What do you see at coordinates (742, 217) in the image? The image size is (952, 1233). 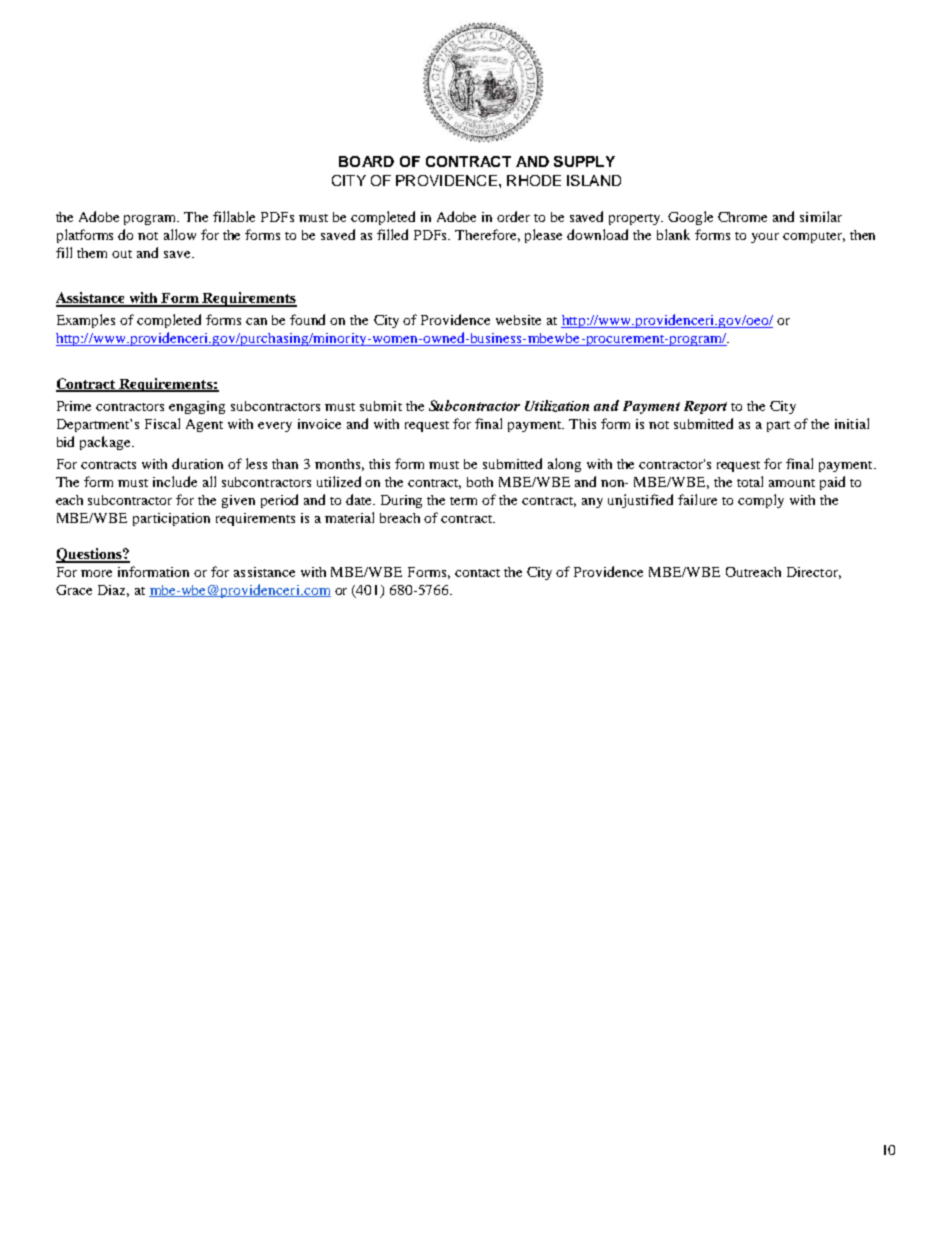 I see `Chrome` at bounding box center [742, 217].
